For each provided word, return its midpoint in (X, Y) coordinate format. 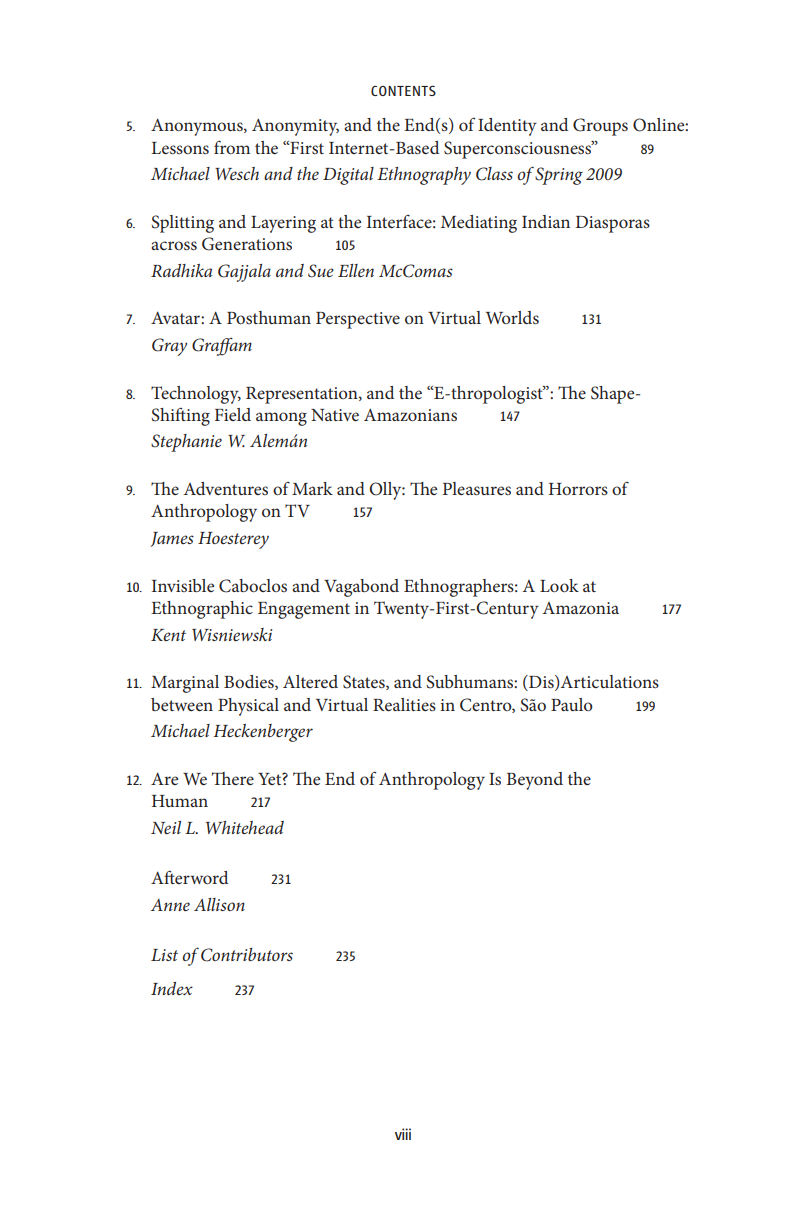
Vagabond (361, 588)
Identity (507, 127)
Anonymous (198, 127)
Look (559, 585)
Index (172, 988)
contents (403, 90)
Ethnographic (202, 610)
